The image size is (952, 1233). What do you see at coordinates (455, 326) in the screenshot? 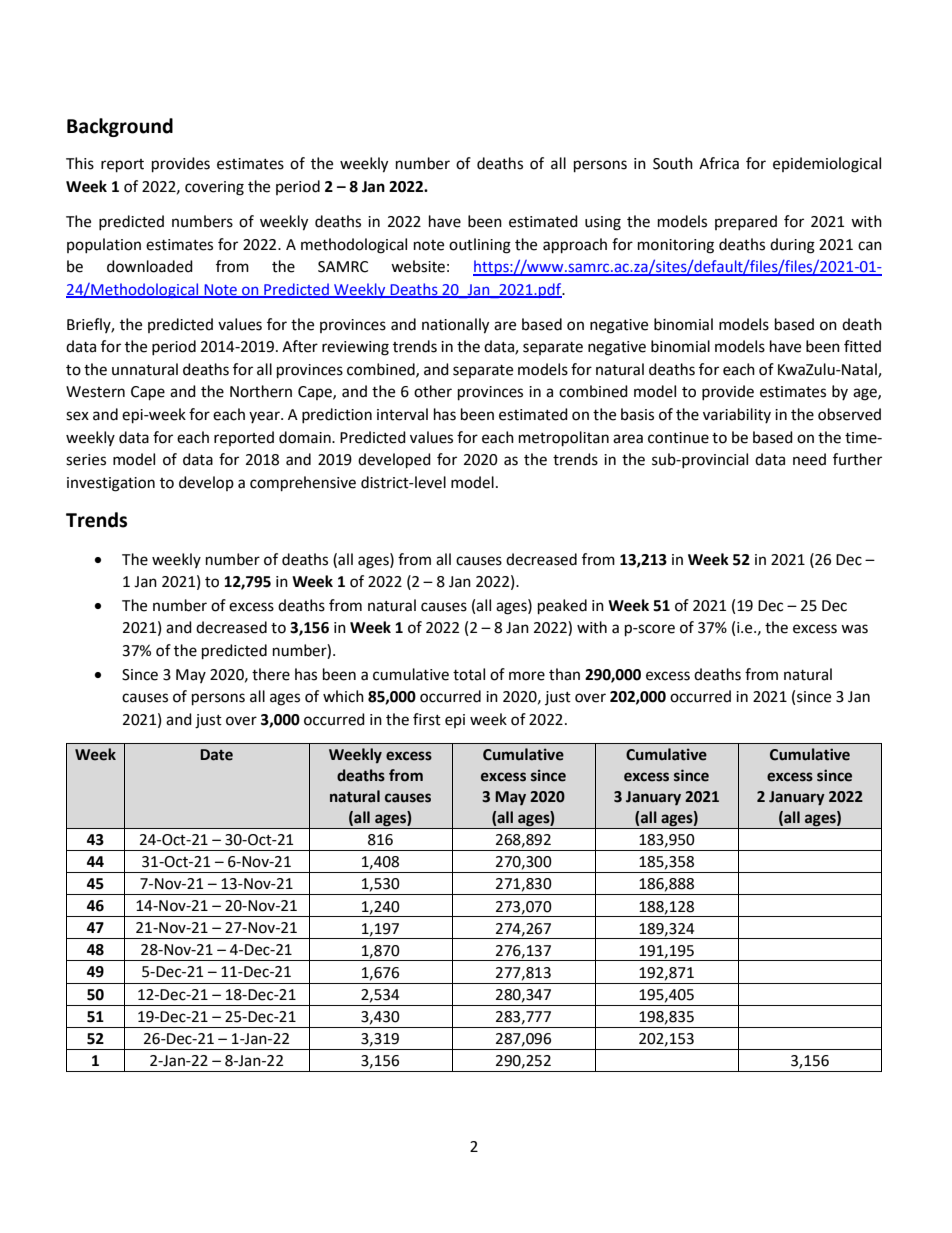
I see `nationally` at bounding box center [455, 326].
